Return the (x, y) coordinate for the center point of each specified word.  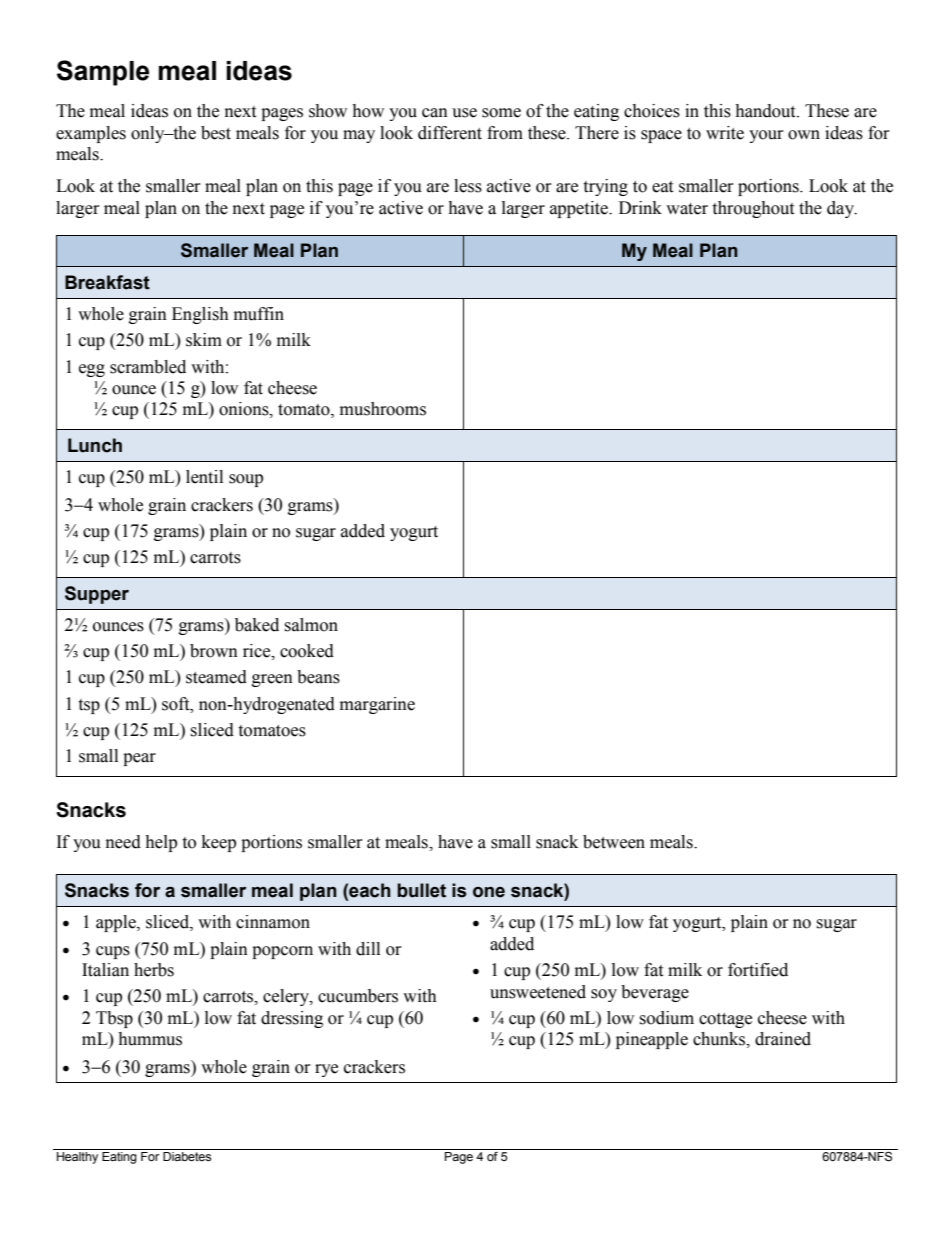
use (464, 113)
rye (326, 1070)
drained (783, 1039)
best (216, 133)
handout (766, 111)
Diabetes (187, 1157)
